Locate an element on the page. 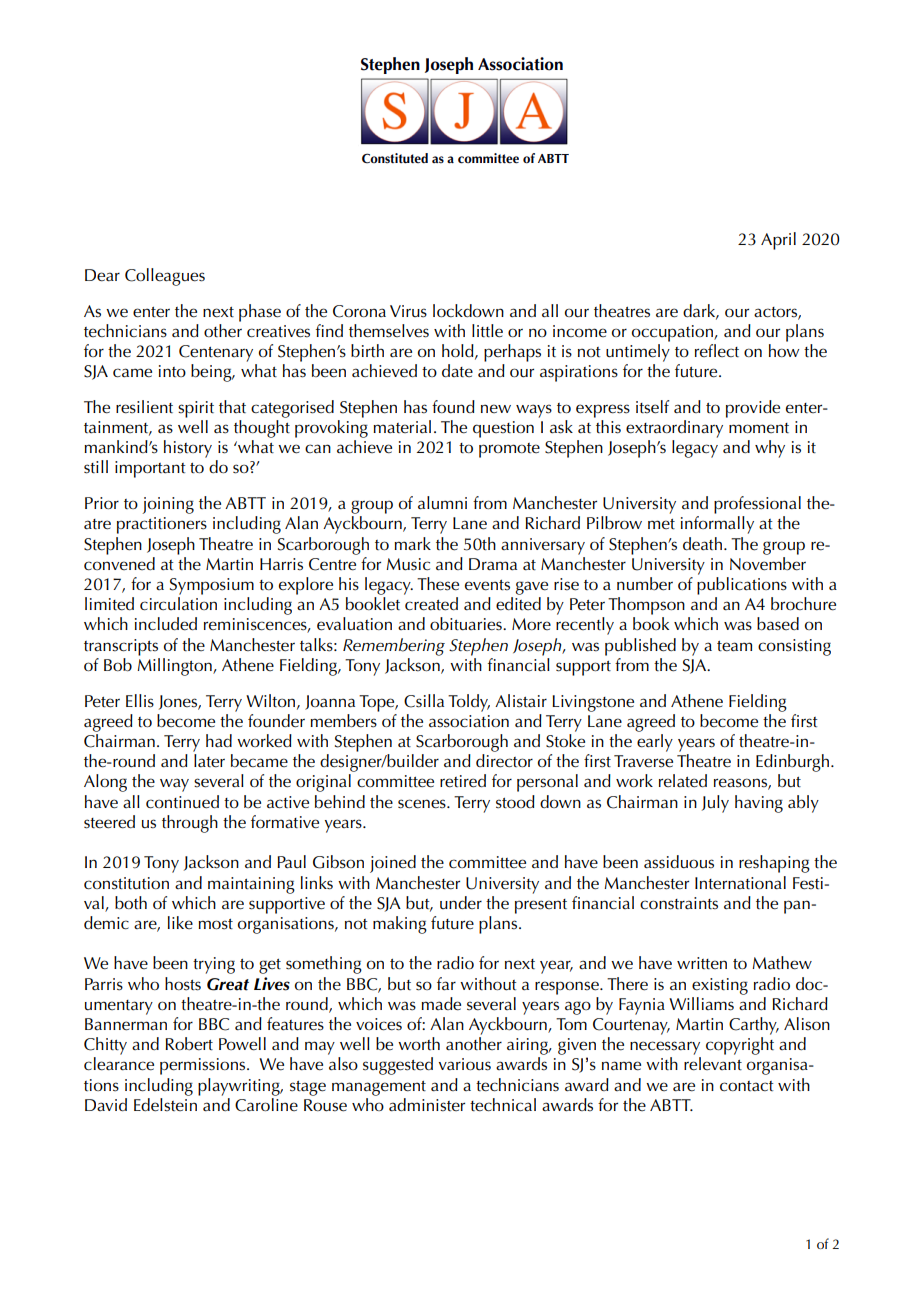 The image size is (924, 1308). April is located at coordinates (778, 241).
